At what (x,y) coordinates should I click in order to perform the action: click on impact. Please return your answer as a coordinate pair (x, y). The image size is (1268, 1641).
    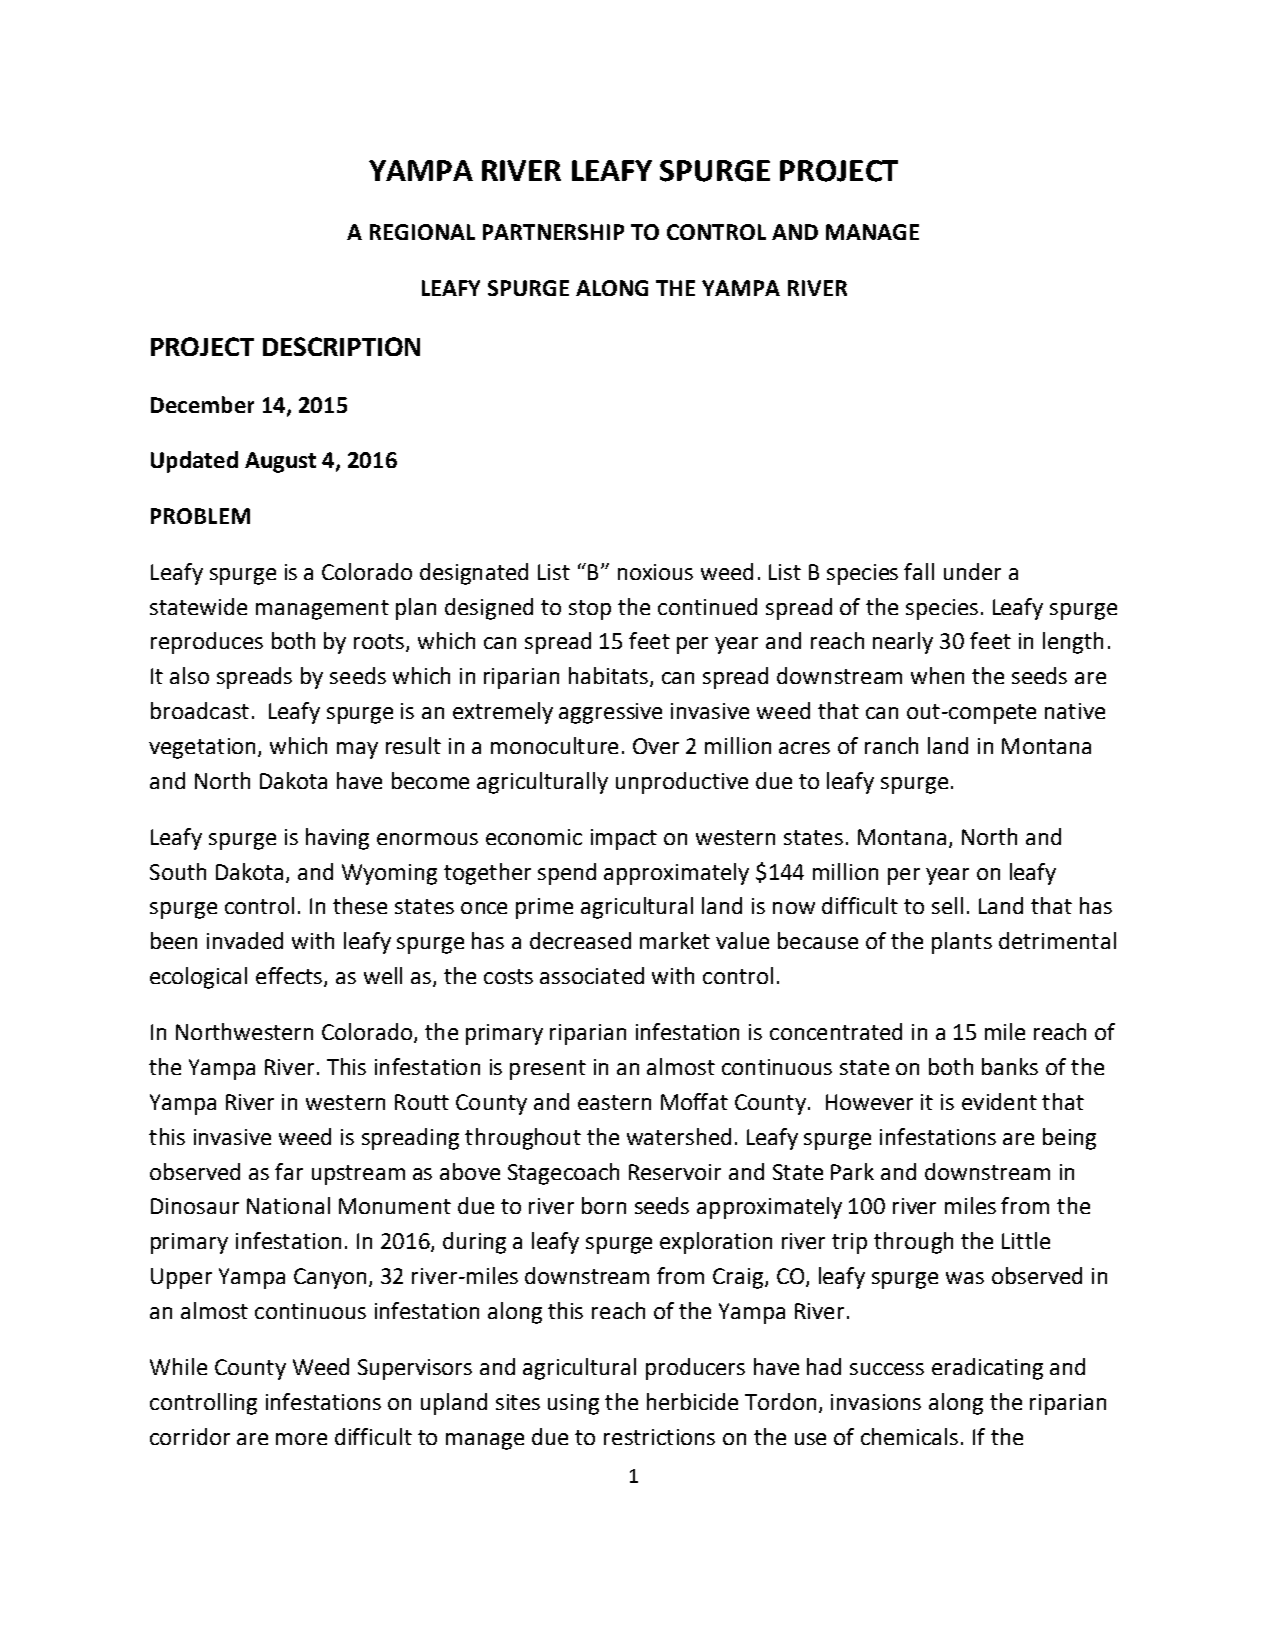
    Looking at the image, I should click on (624, 839).
